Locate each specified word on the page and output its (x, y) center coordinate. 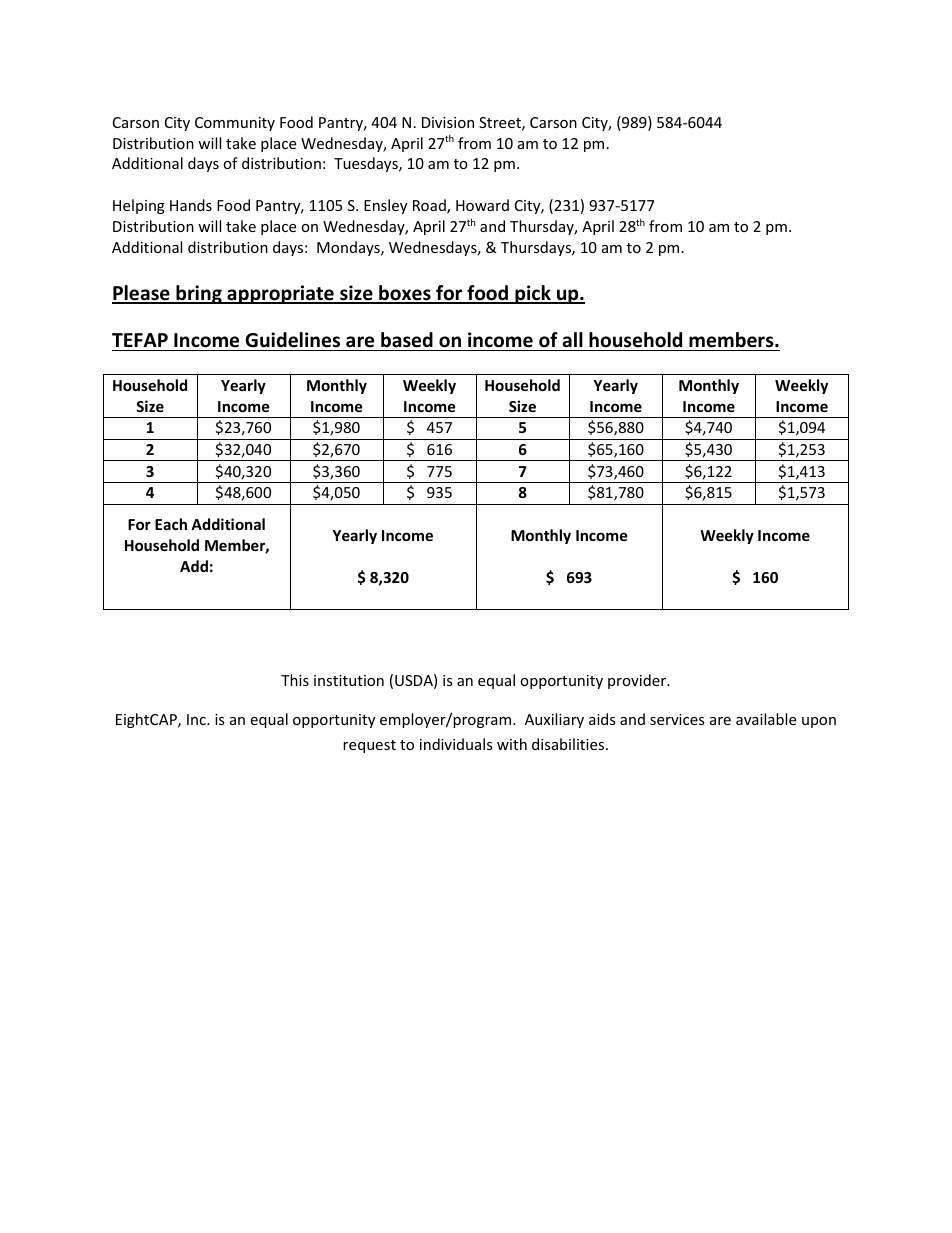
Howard (482, 205)
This (295, 680)
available (766, 719)
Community (235, 124)
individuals (456, 744)
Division (448, 122)
